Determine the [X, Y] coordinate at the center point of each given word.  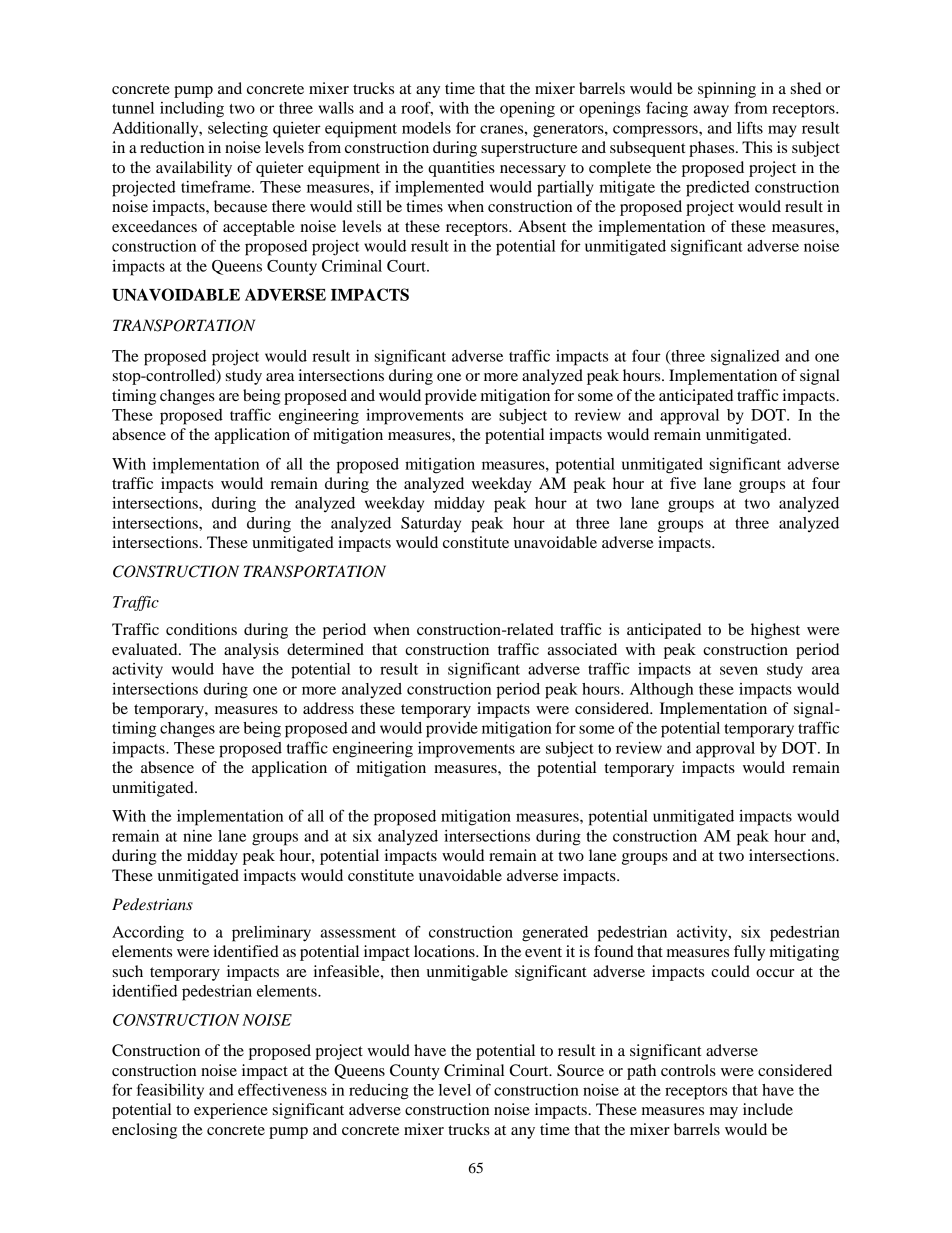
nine [197, 836]
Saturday [431, 524]
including [192, 110]
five [683, 483]
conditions [201, 629]
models [426, 128]
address [328, 708]
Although [661, 691]
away [711, 111]
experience [231, 1111]
